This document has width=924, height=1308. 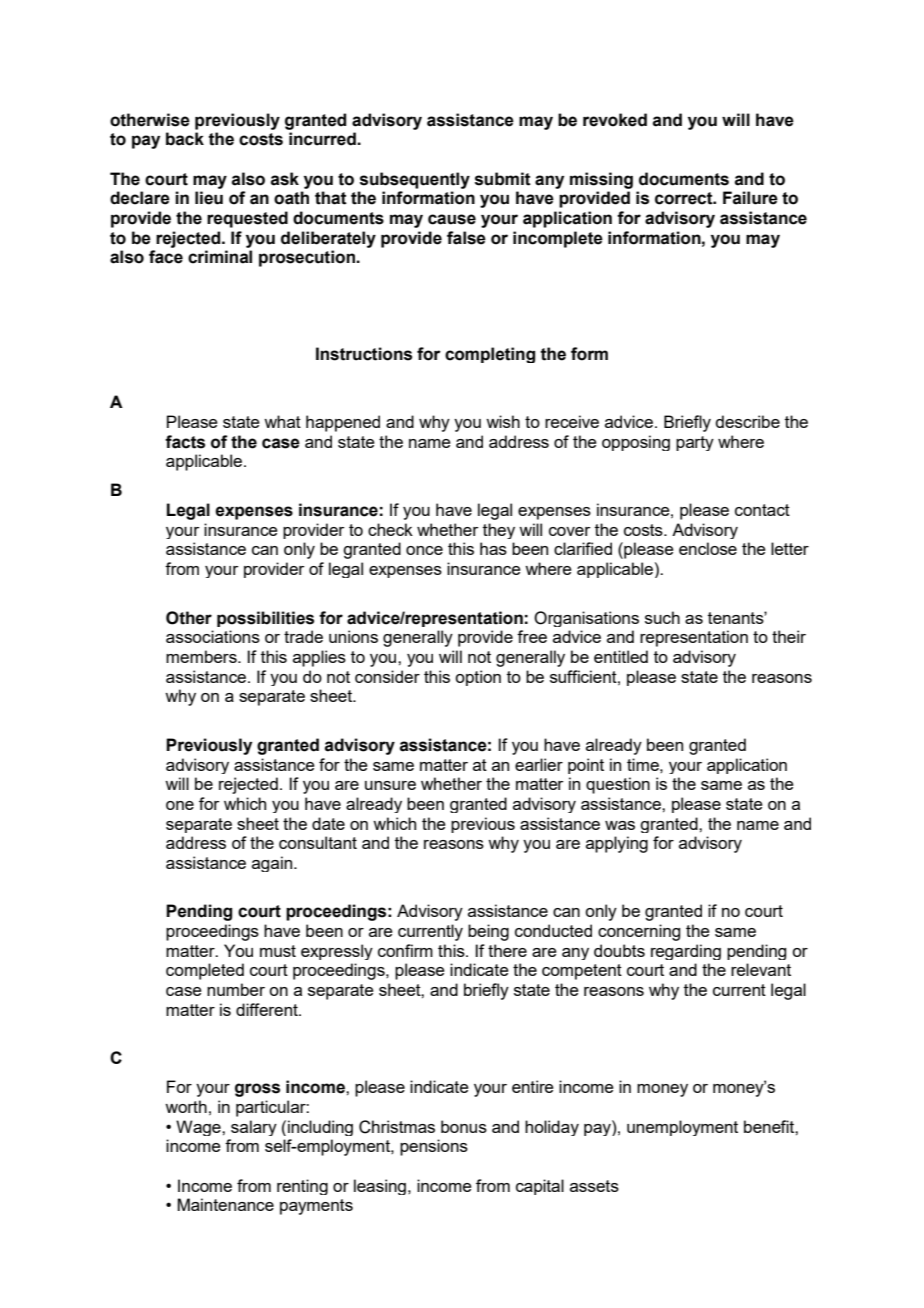 What do you see at coordinates (185, 139) in the document?
I see `back` at bounding box center [185, 139].
